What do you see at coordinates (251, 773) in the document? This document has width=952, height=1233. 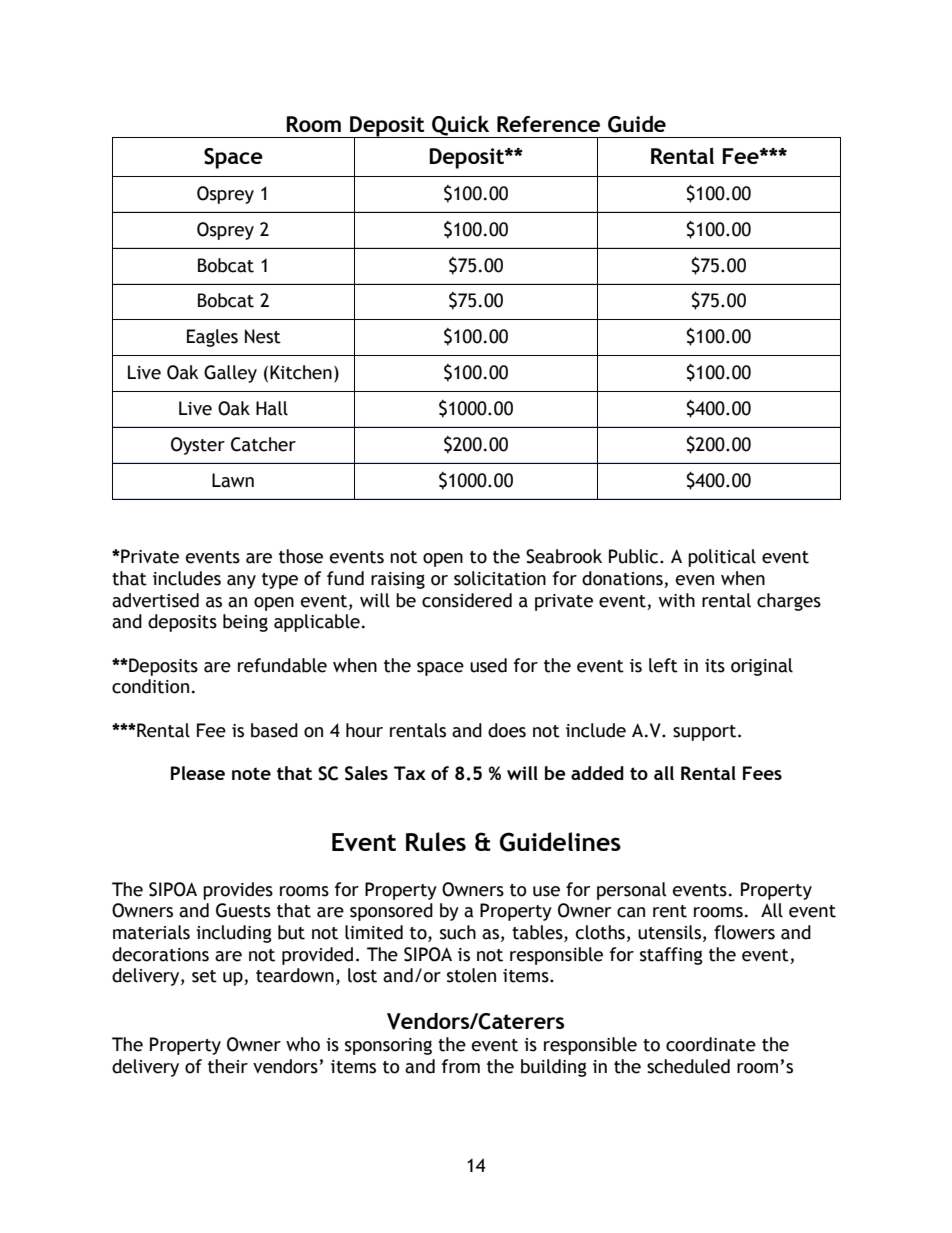 I see `note` at bounding box center [251, 773].
